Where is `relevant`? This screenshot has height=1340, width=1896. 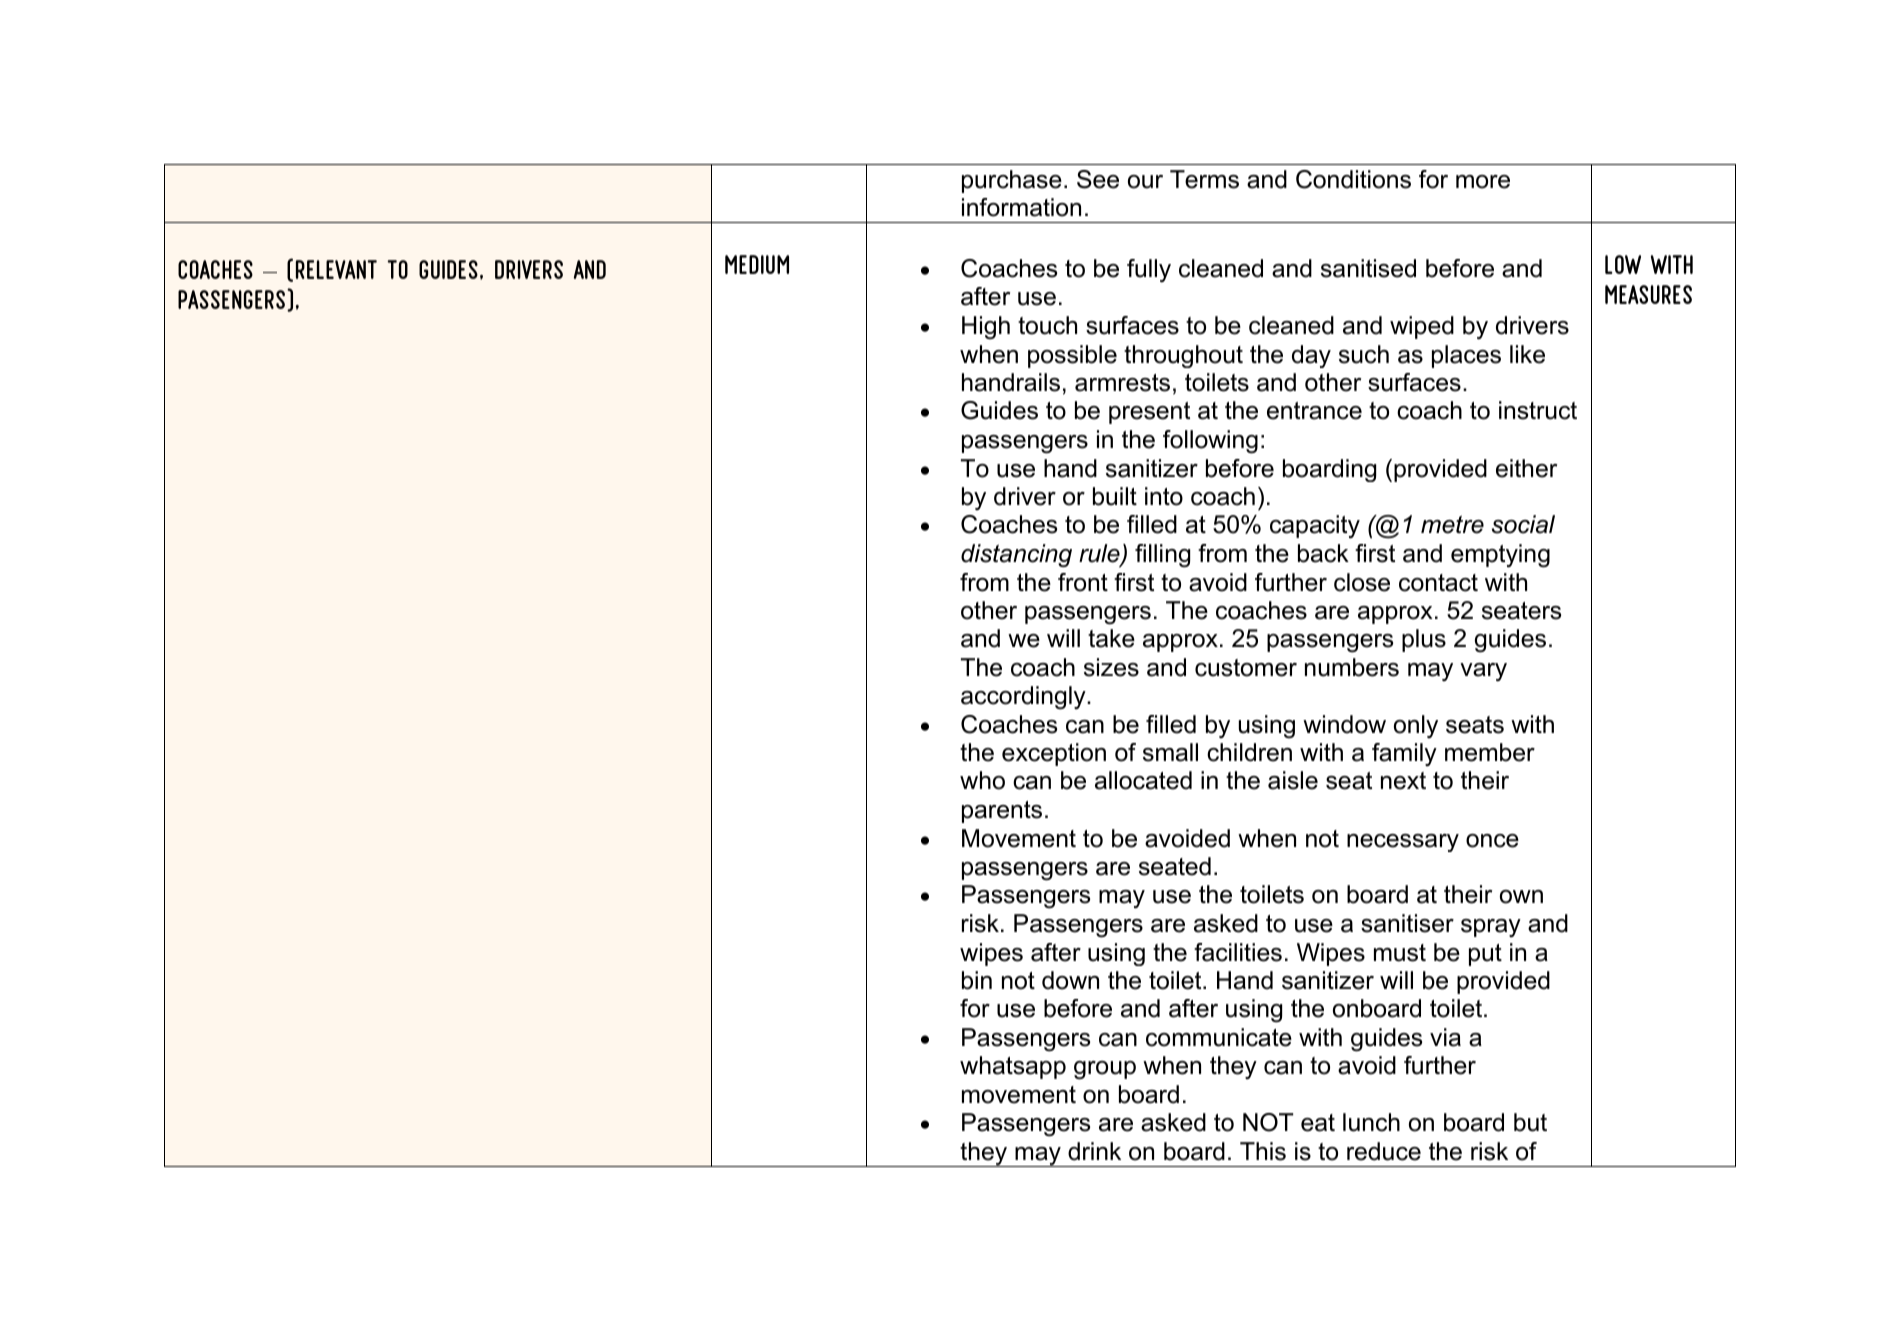
relevant is located at coordinates (336, 269).
